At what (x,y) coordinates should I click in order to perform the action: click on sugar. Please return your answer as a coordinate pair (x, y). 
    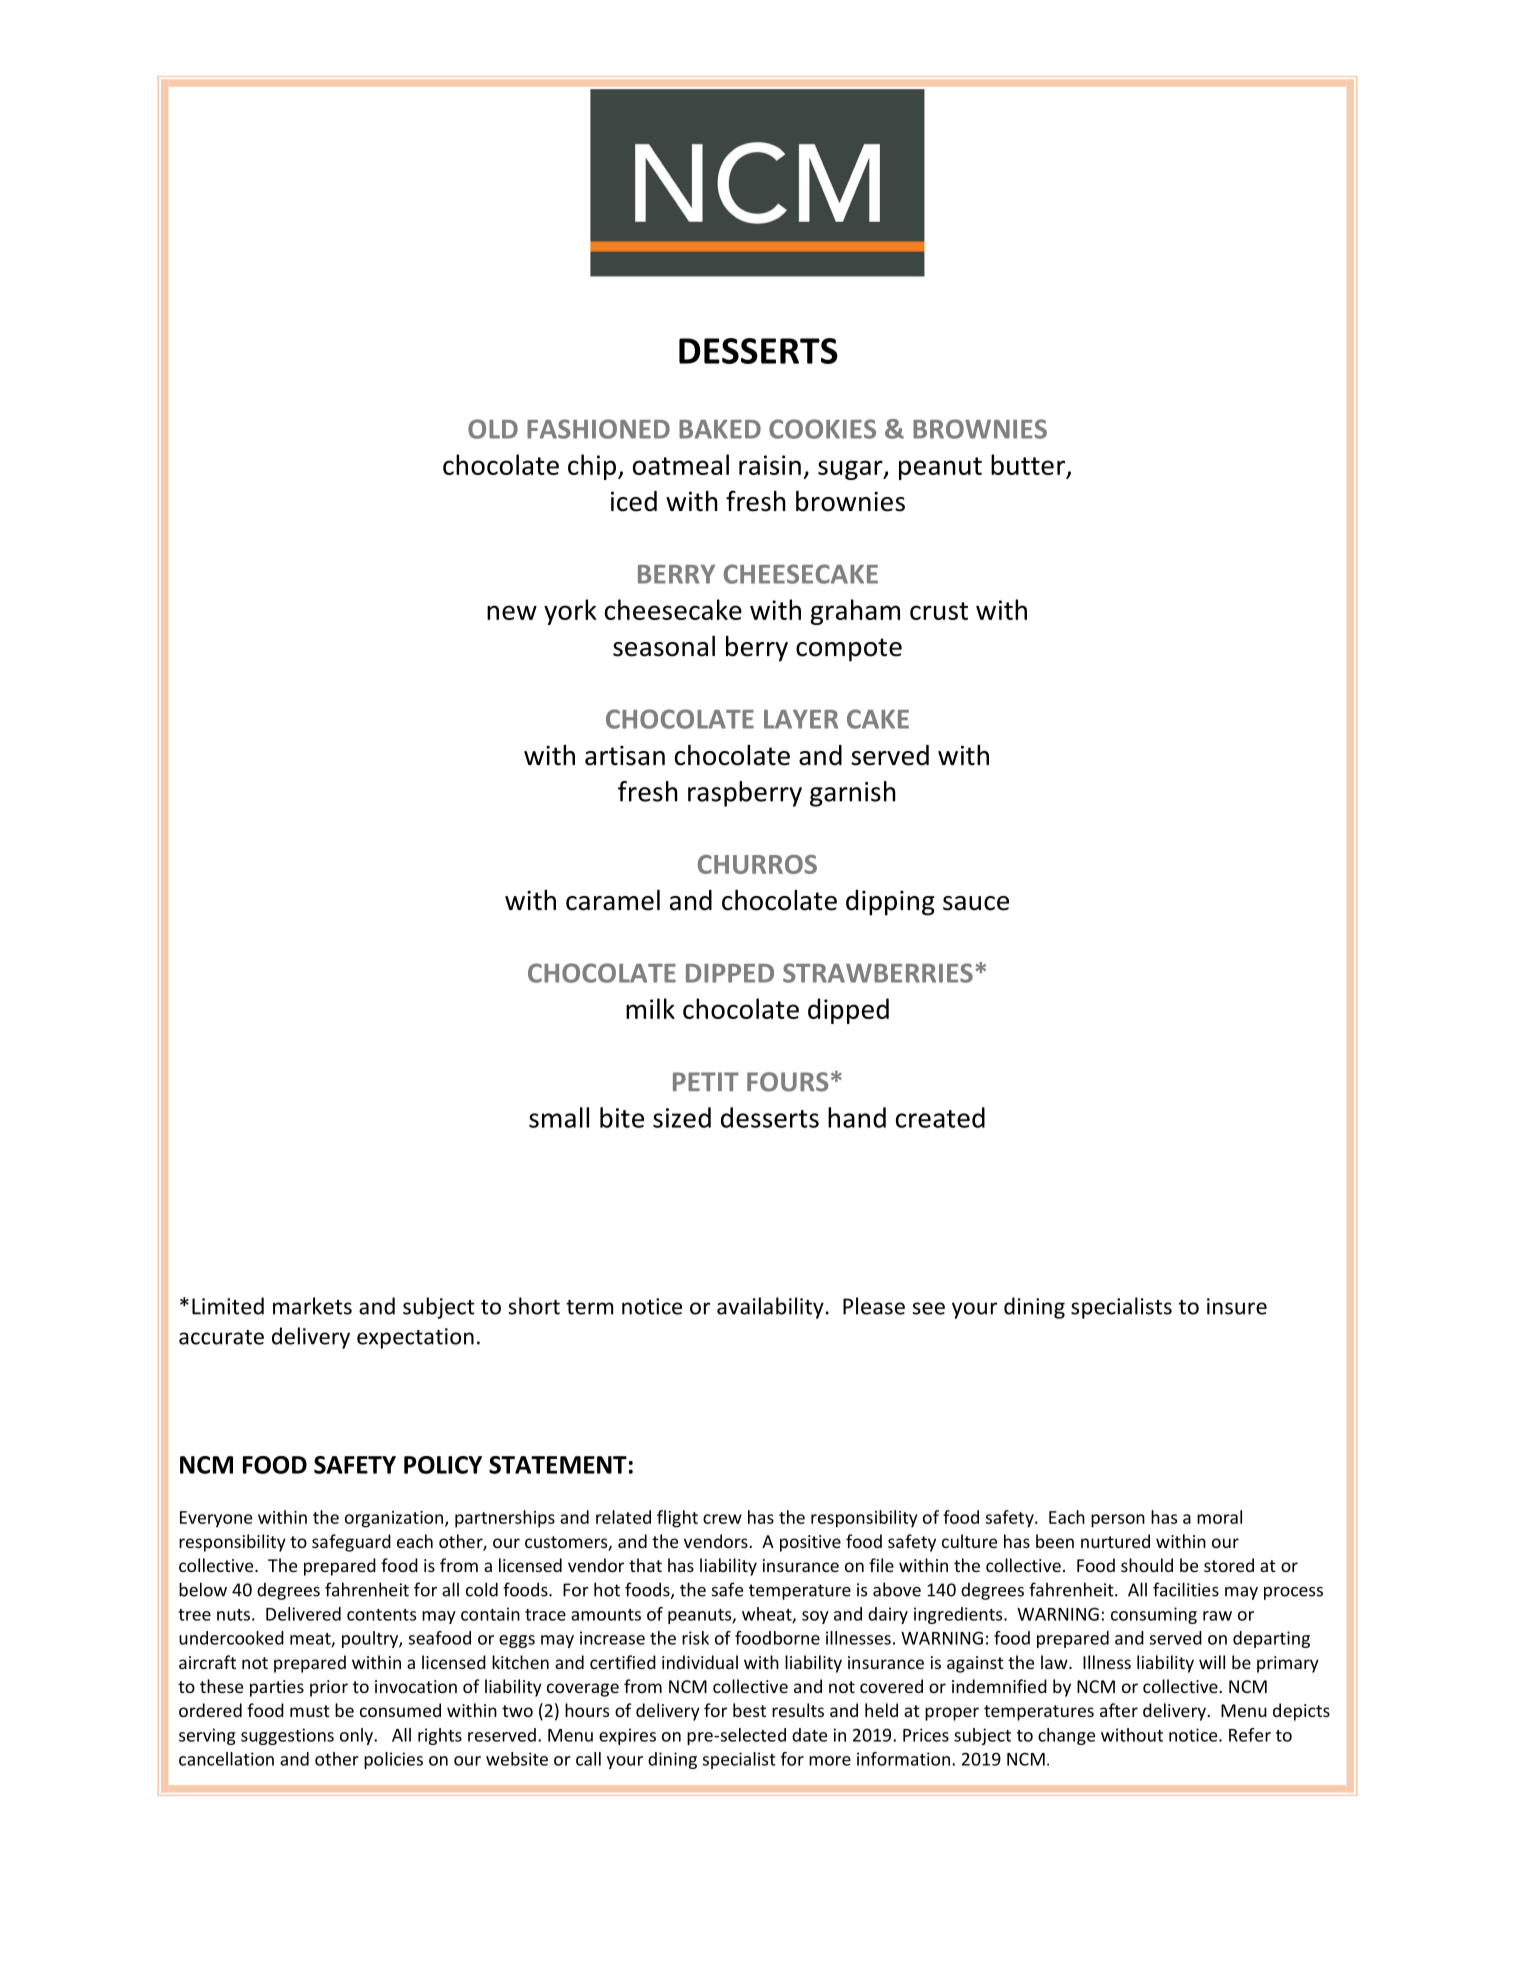
    Looking at the image, I should click on (851, 470).
